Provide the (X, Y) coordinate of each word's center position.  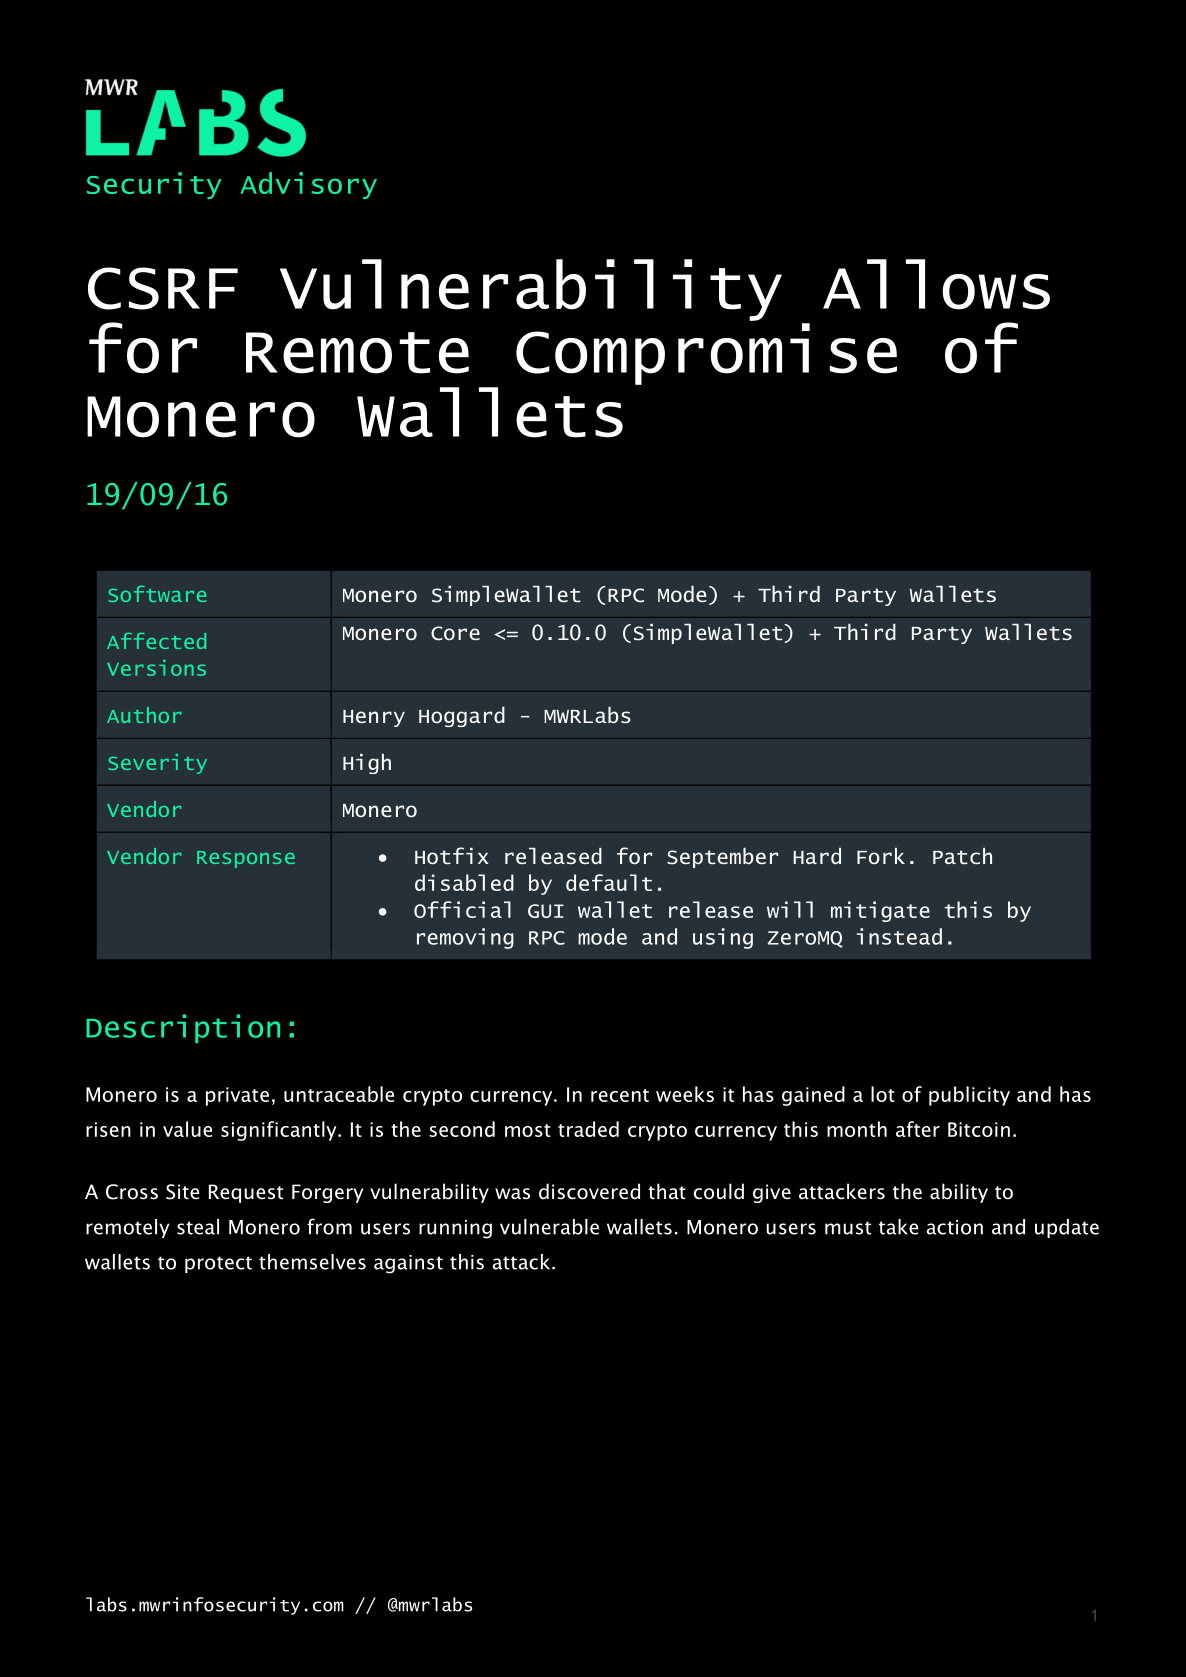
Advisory (309, 185)
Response (246, 859)
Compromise (706, 354)
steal (198, 1227)
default (609, 882)
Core (455, 633)
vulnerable (549, 1227)
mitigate (880, 911)
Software (157, 594)
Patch (962, 856)
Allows (936, 284)
